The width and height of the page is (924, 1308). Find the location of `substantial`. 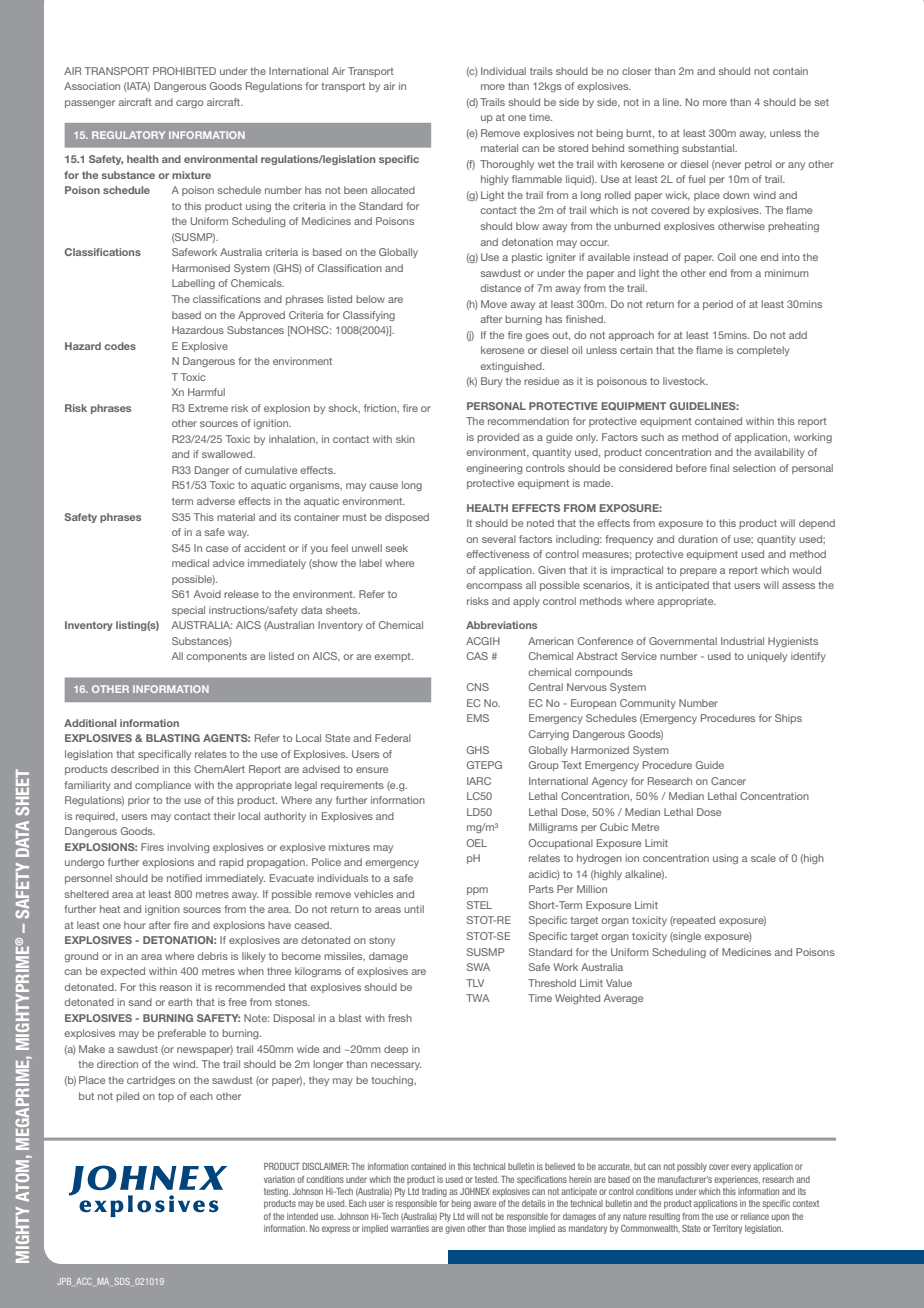

substantial is located at coordinates (709, 148).
